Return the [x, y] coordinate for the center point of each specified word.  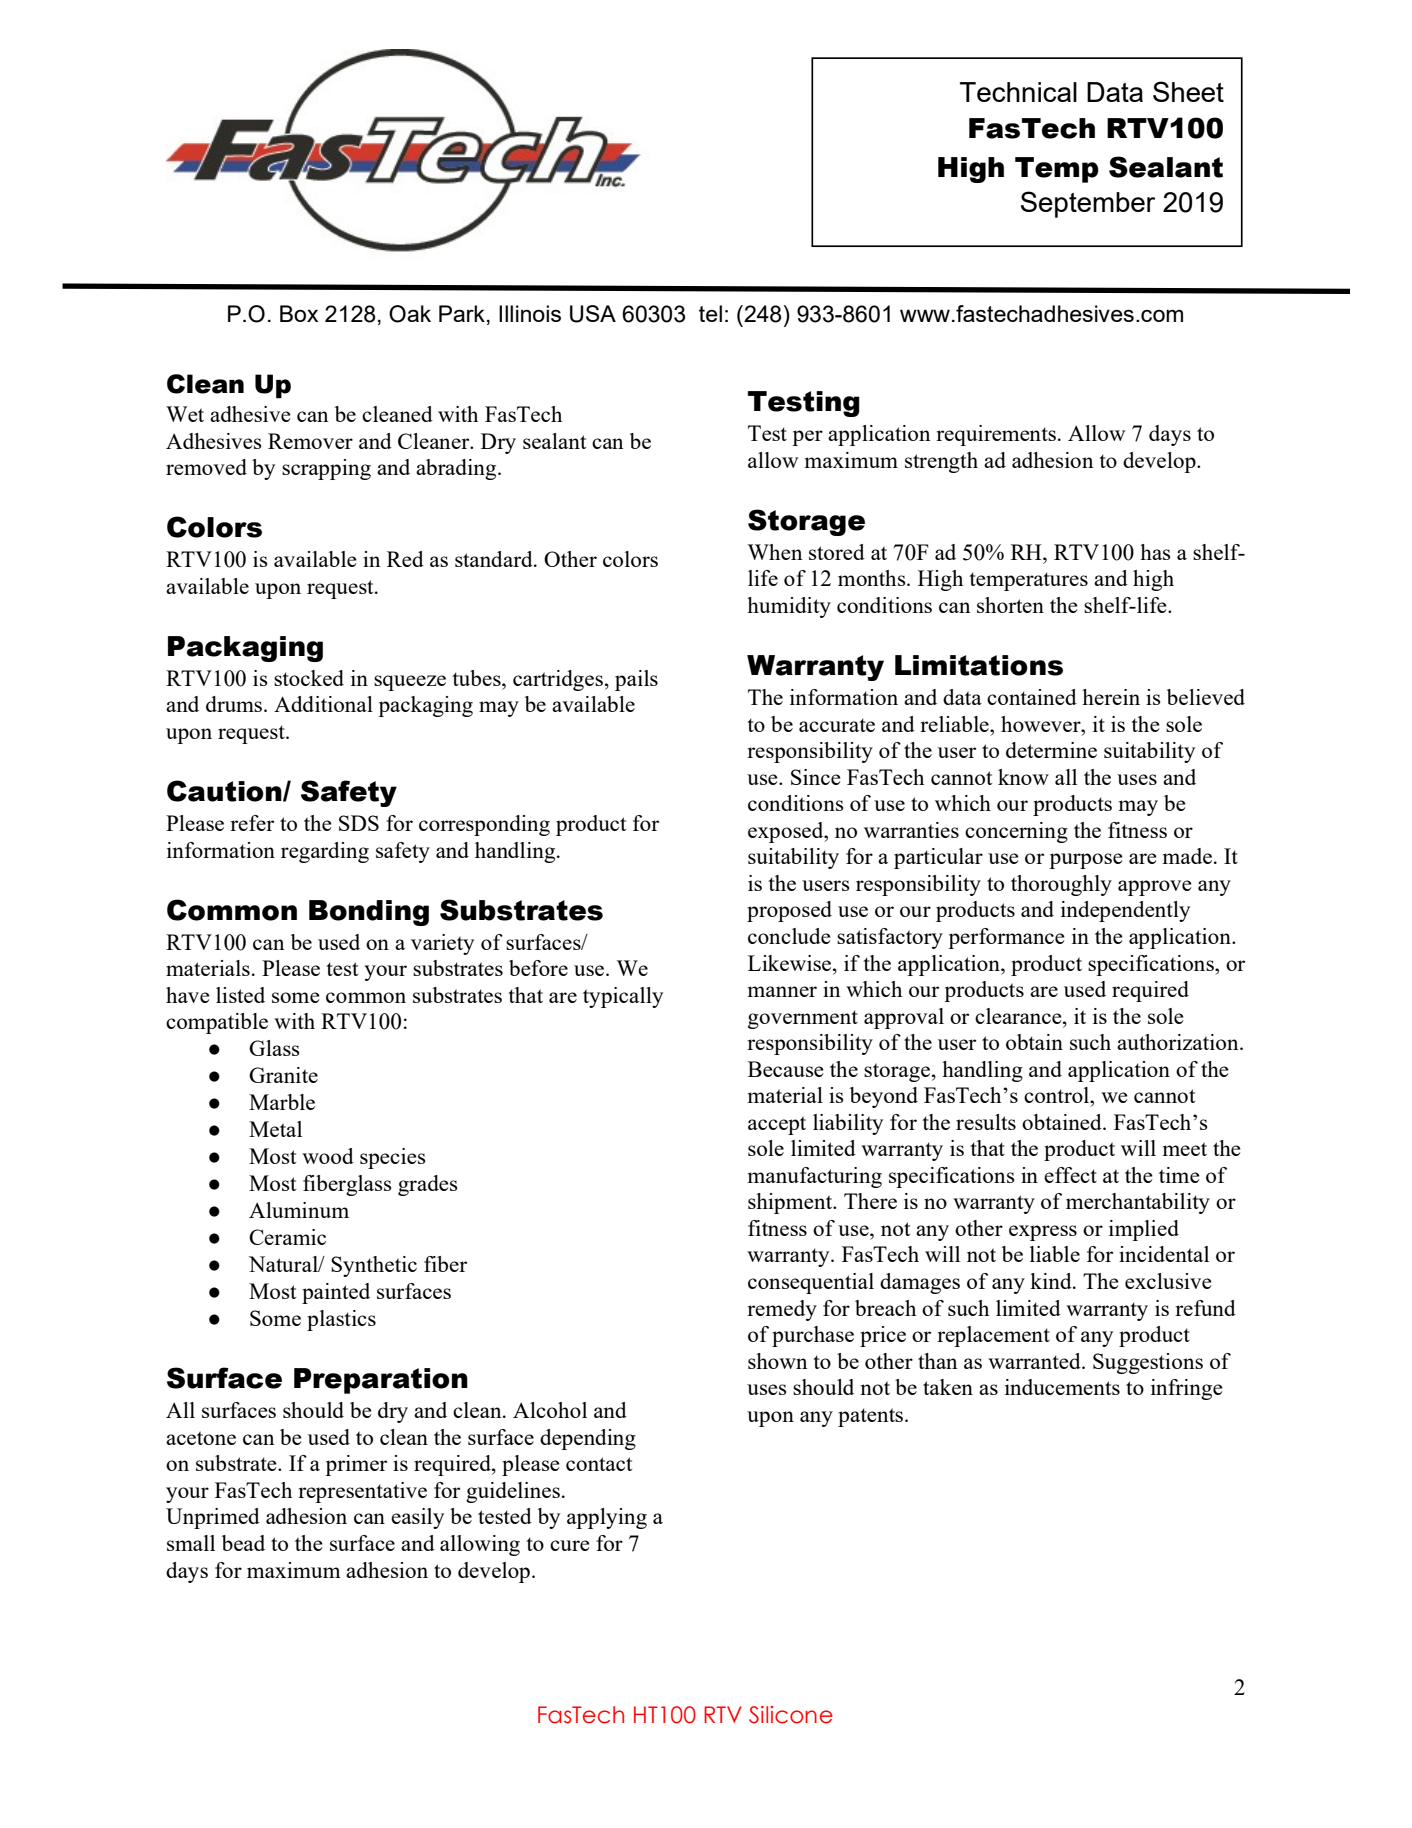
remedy [782, 1310]
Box [299, 313]
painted [336, 1293]
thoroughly [1061, 885]
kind [1052, 1281]
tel [710, 313]
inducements [1062, 1387]
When [775, 552]
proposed [789, 911]
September [1088, 204]
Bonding [369, 913]
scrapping [326, 469]
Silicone [791, 1715]
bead [243, 1543]
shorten [1010, 605]
